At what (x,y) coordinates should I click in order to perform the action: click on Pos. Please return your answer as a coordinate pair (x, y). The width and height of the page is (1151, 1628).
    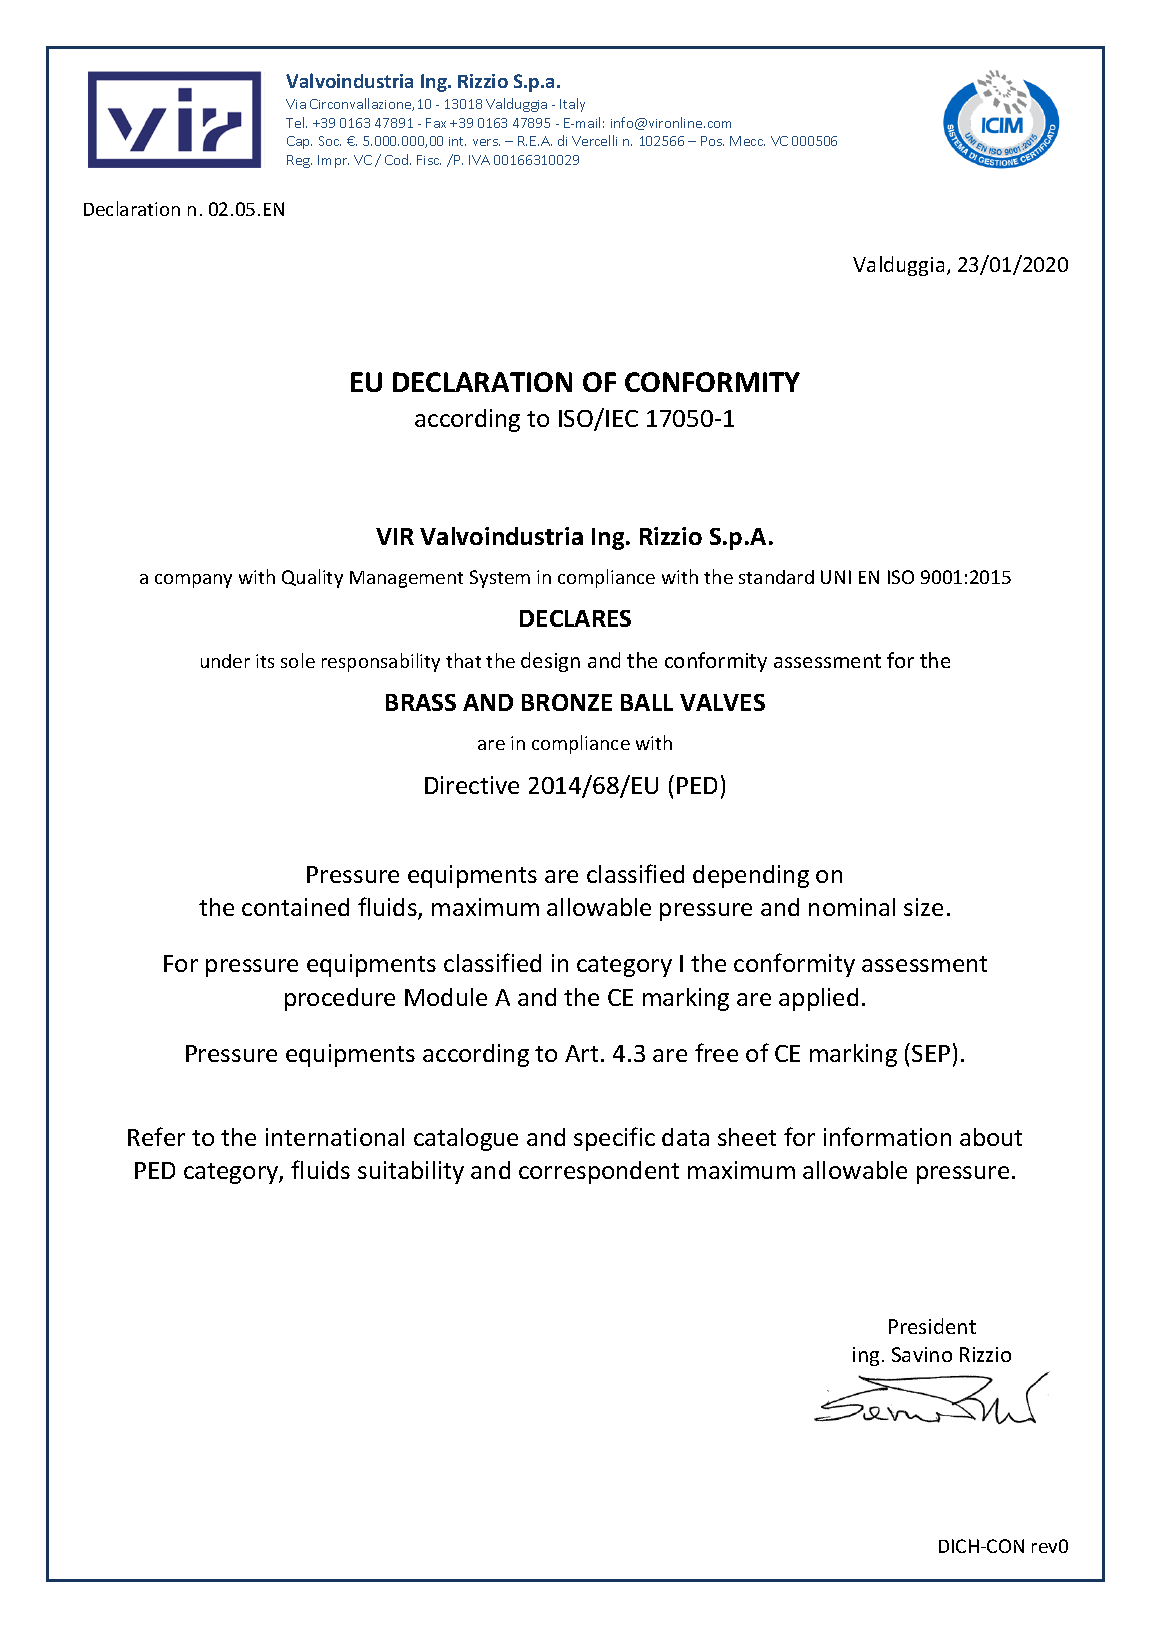
    Looking at the image, I should click on (712, 141).
